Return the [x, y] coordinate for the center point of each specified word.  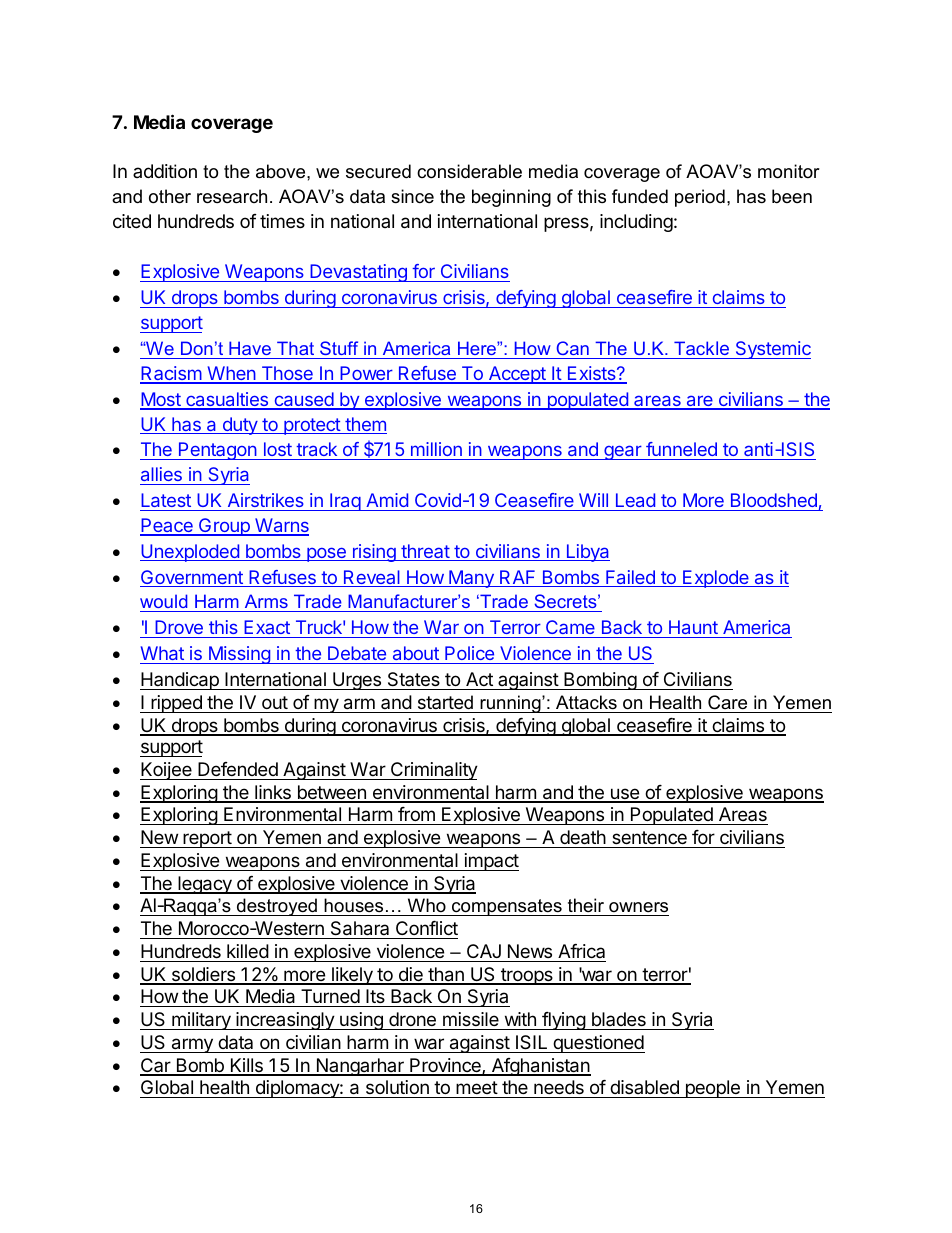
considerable [469, 171]
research [232, 196]
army [192, 1045]
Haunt [693, 629]
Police [470, 655]
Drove [179, 629]
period [700, 198]
